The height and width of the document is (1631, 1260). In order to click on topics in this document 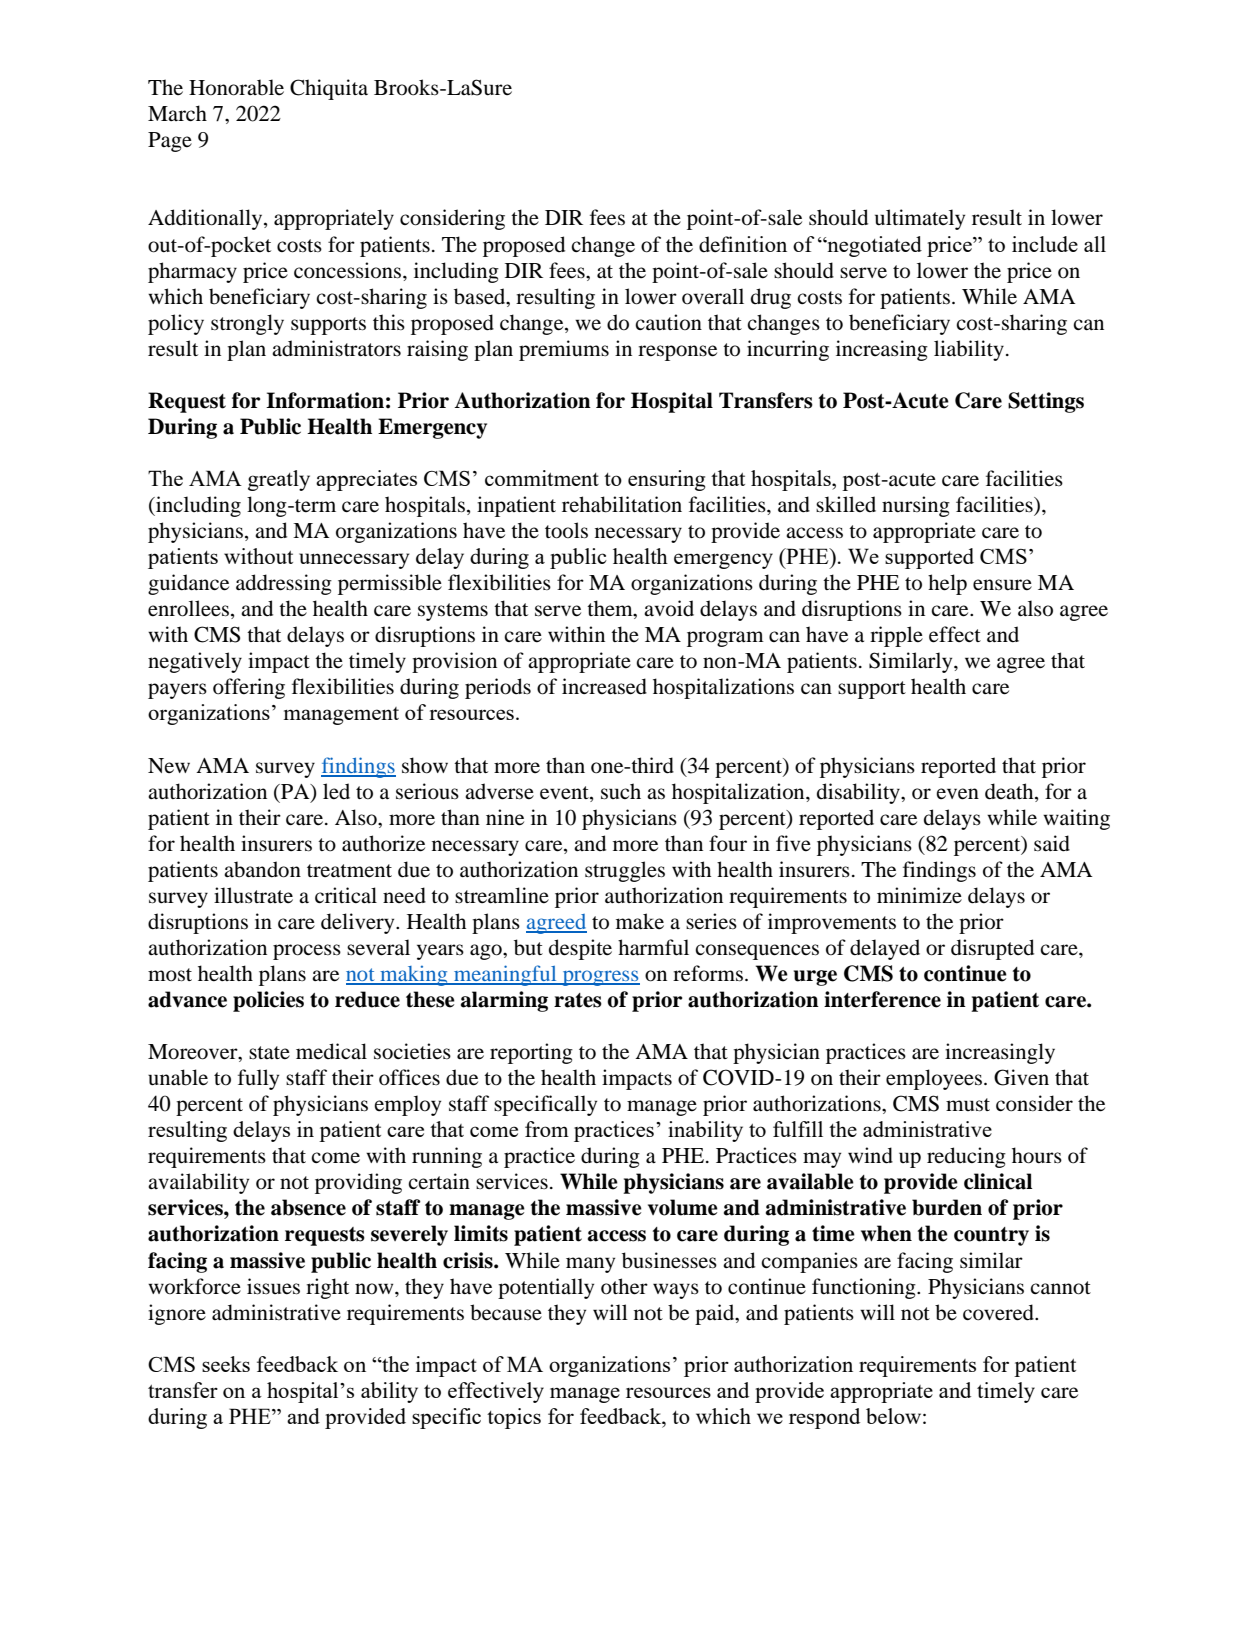, I will do `click(514, 1418)`.
